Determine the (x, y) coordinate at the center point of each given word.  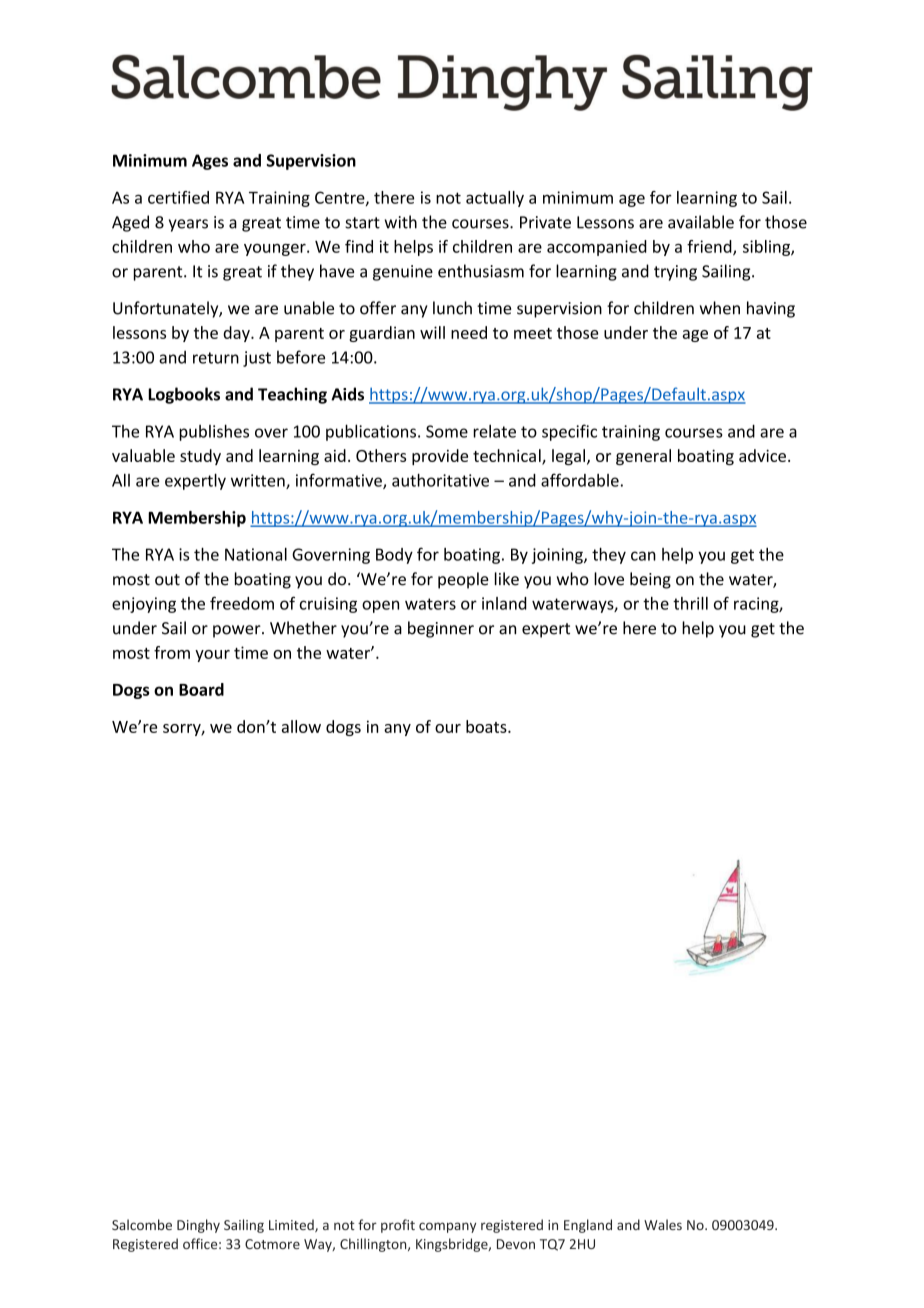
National (256, 554)
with (401, 222)
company (447, 1227)
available (701, 222)
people (463, 580)
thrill (690, 603)
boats (487, 726)
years (188, 225)
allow (301, 726)
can (643, 556)
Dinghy (198, 1226)
